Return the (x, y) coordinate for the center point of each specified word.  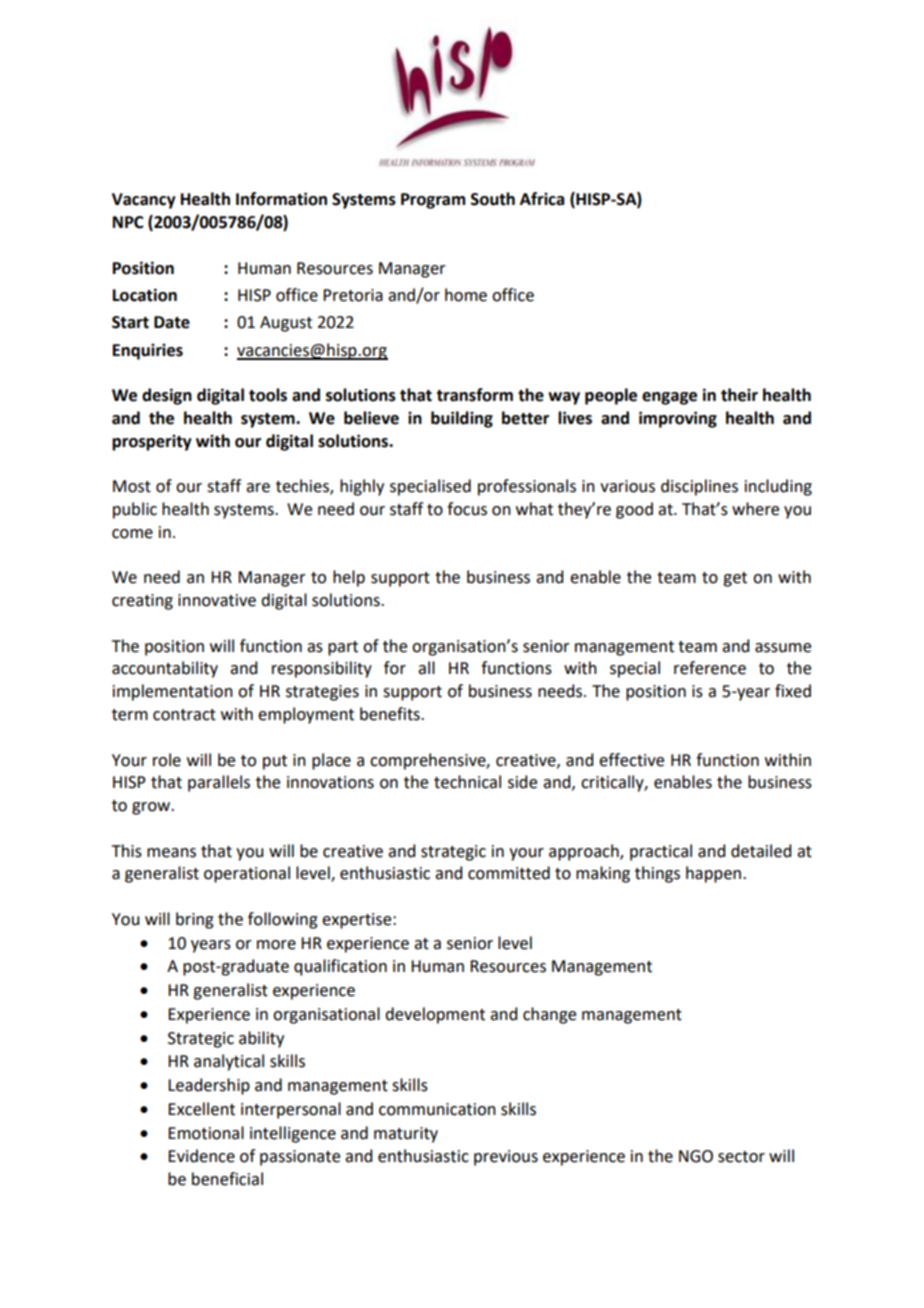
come (132, 534)
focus (467, 509)
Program (433, 201)
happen (715, 874)
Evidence (201, 1156)
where (755, 509)
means (171, 853)
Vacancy (144, 201)
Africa (542, 199)
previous (506, 1158)
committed (509, 873)
